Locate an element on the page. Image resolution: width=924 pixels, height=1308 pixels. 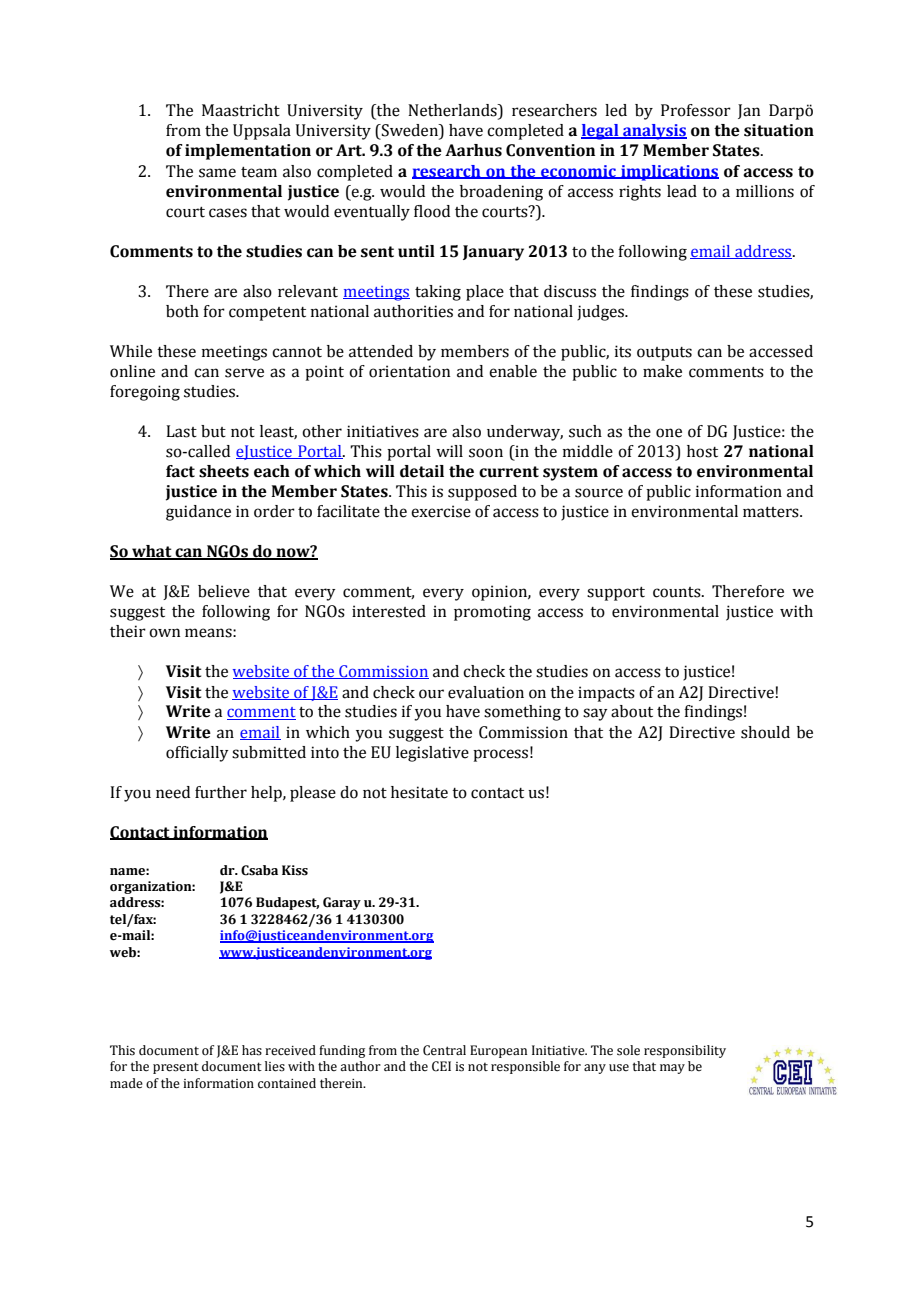
implementation is located at coordinates (248, 152).
